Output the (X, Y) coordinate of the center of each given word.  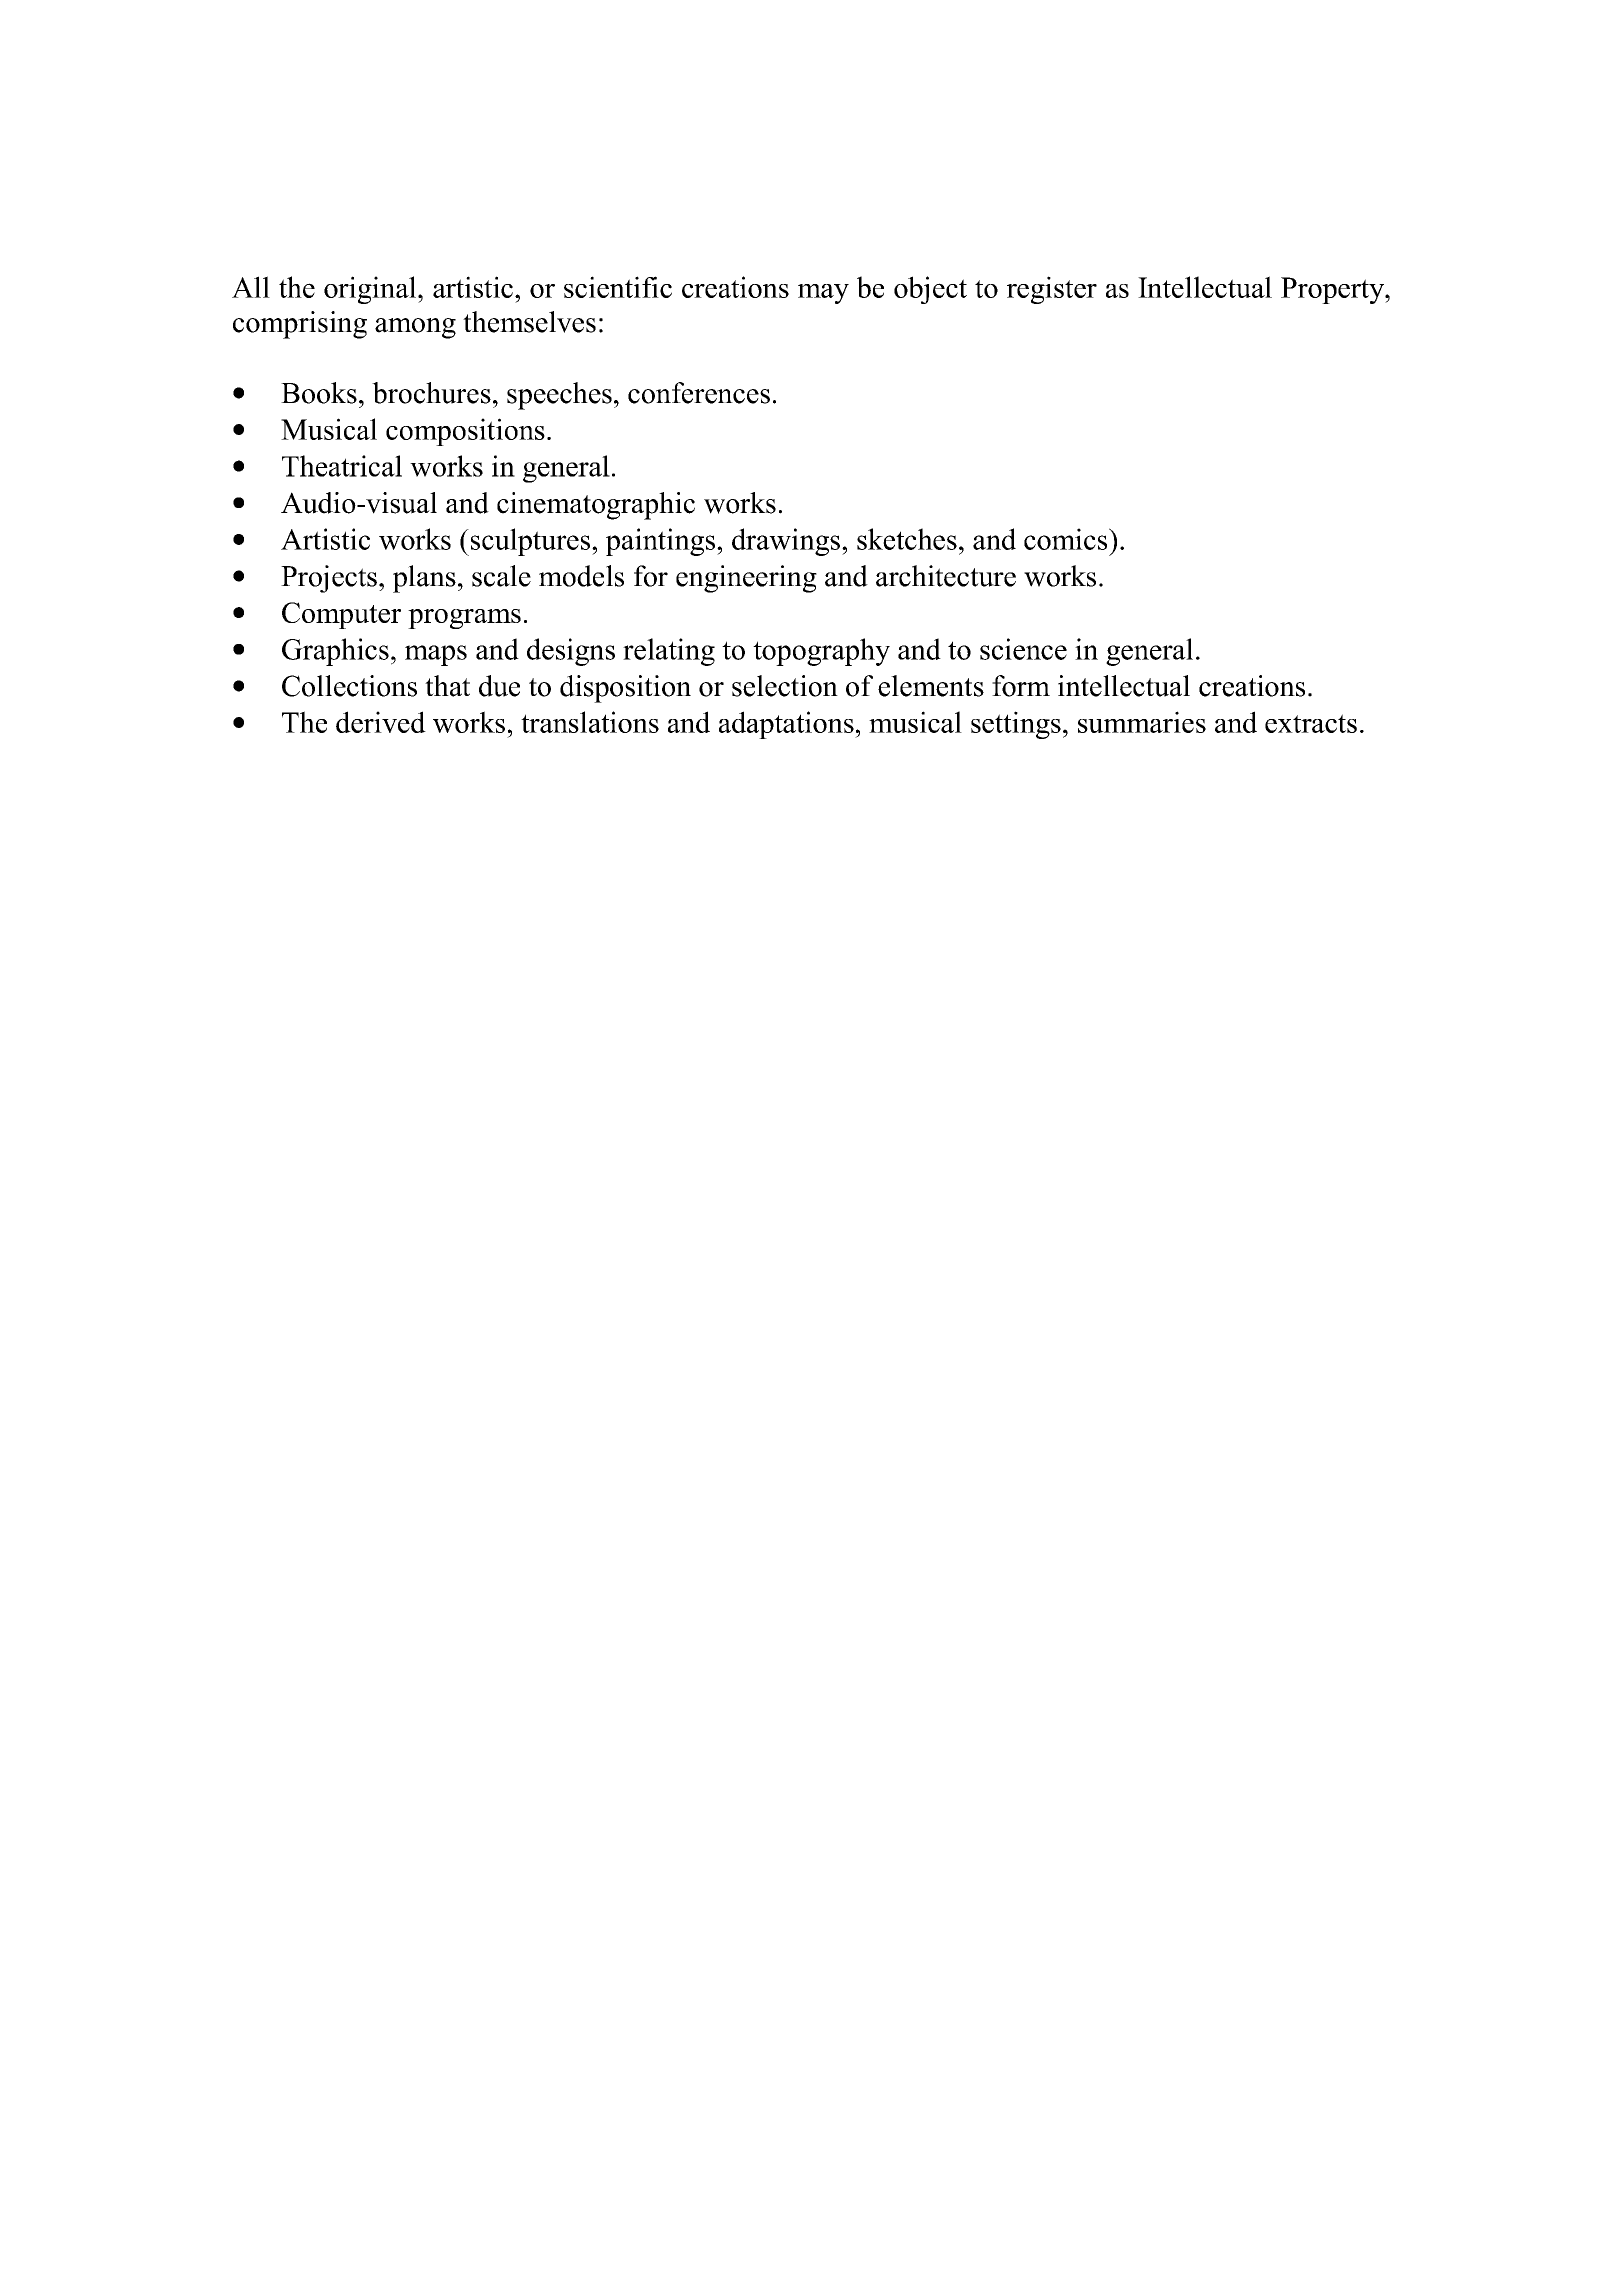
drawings (786, 542)
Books (319, 393)
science (1023, 649)
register (1052, 290)
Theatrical (342, 466)
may (823, 294)
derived (381, 722)
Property (1333, 290)
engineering (746, 579)
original (370, 290)
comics (1067, 539)
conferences (699, 393)
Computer (341, 615)
